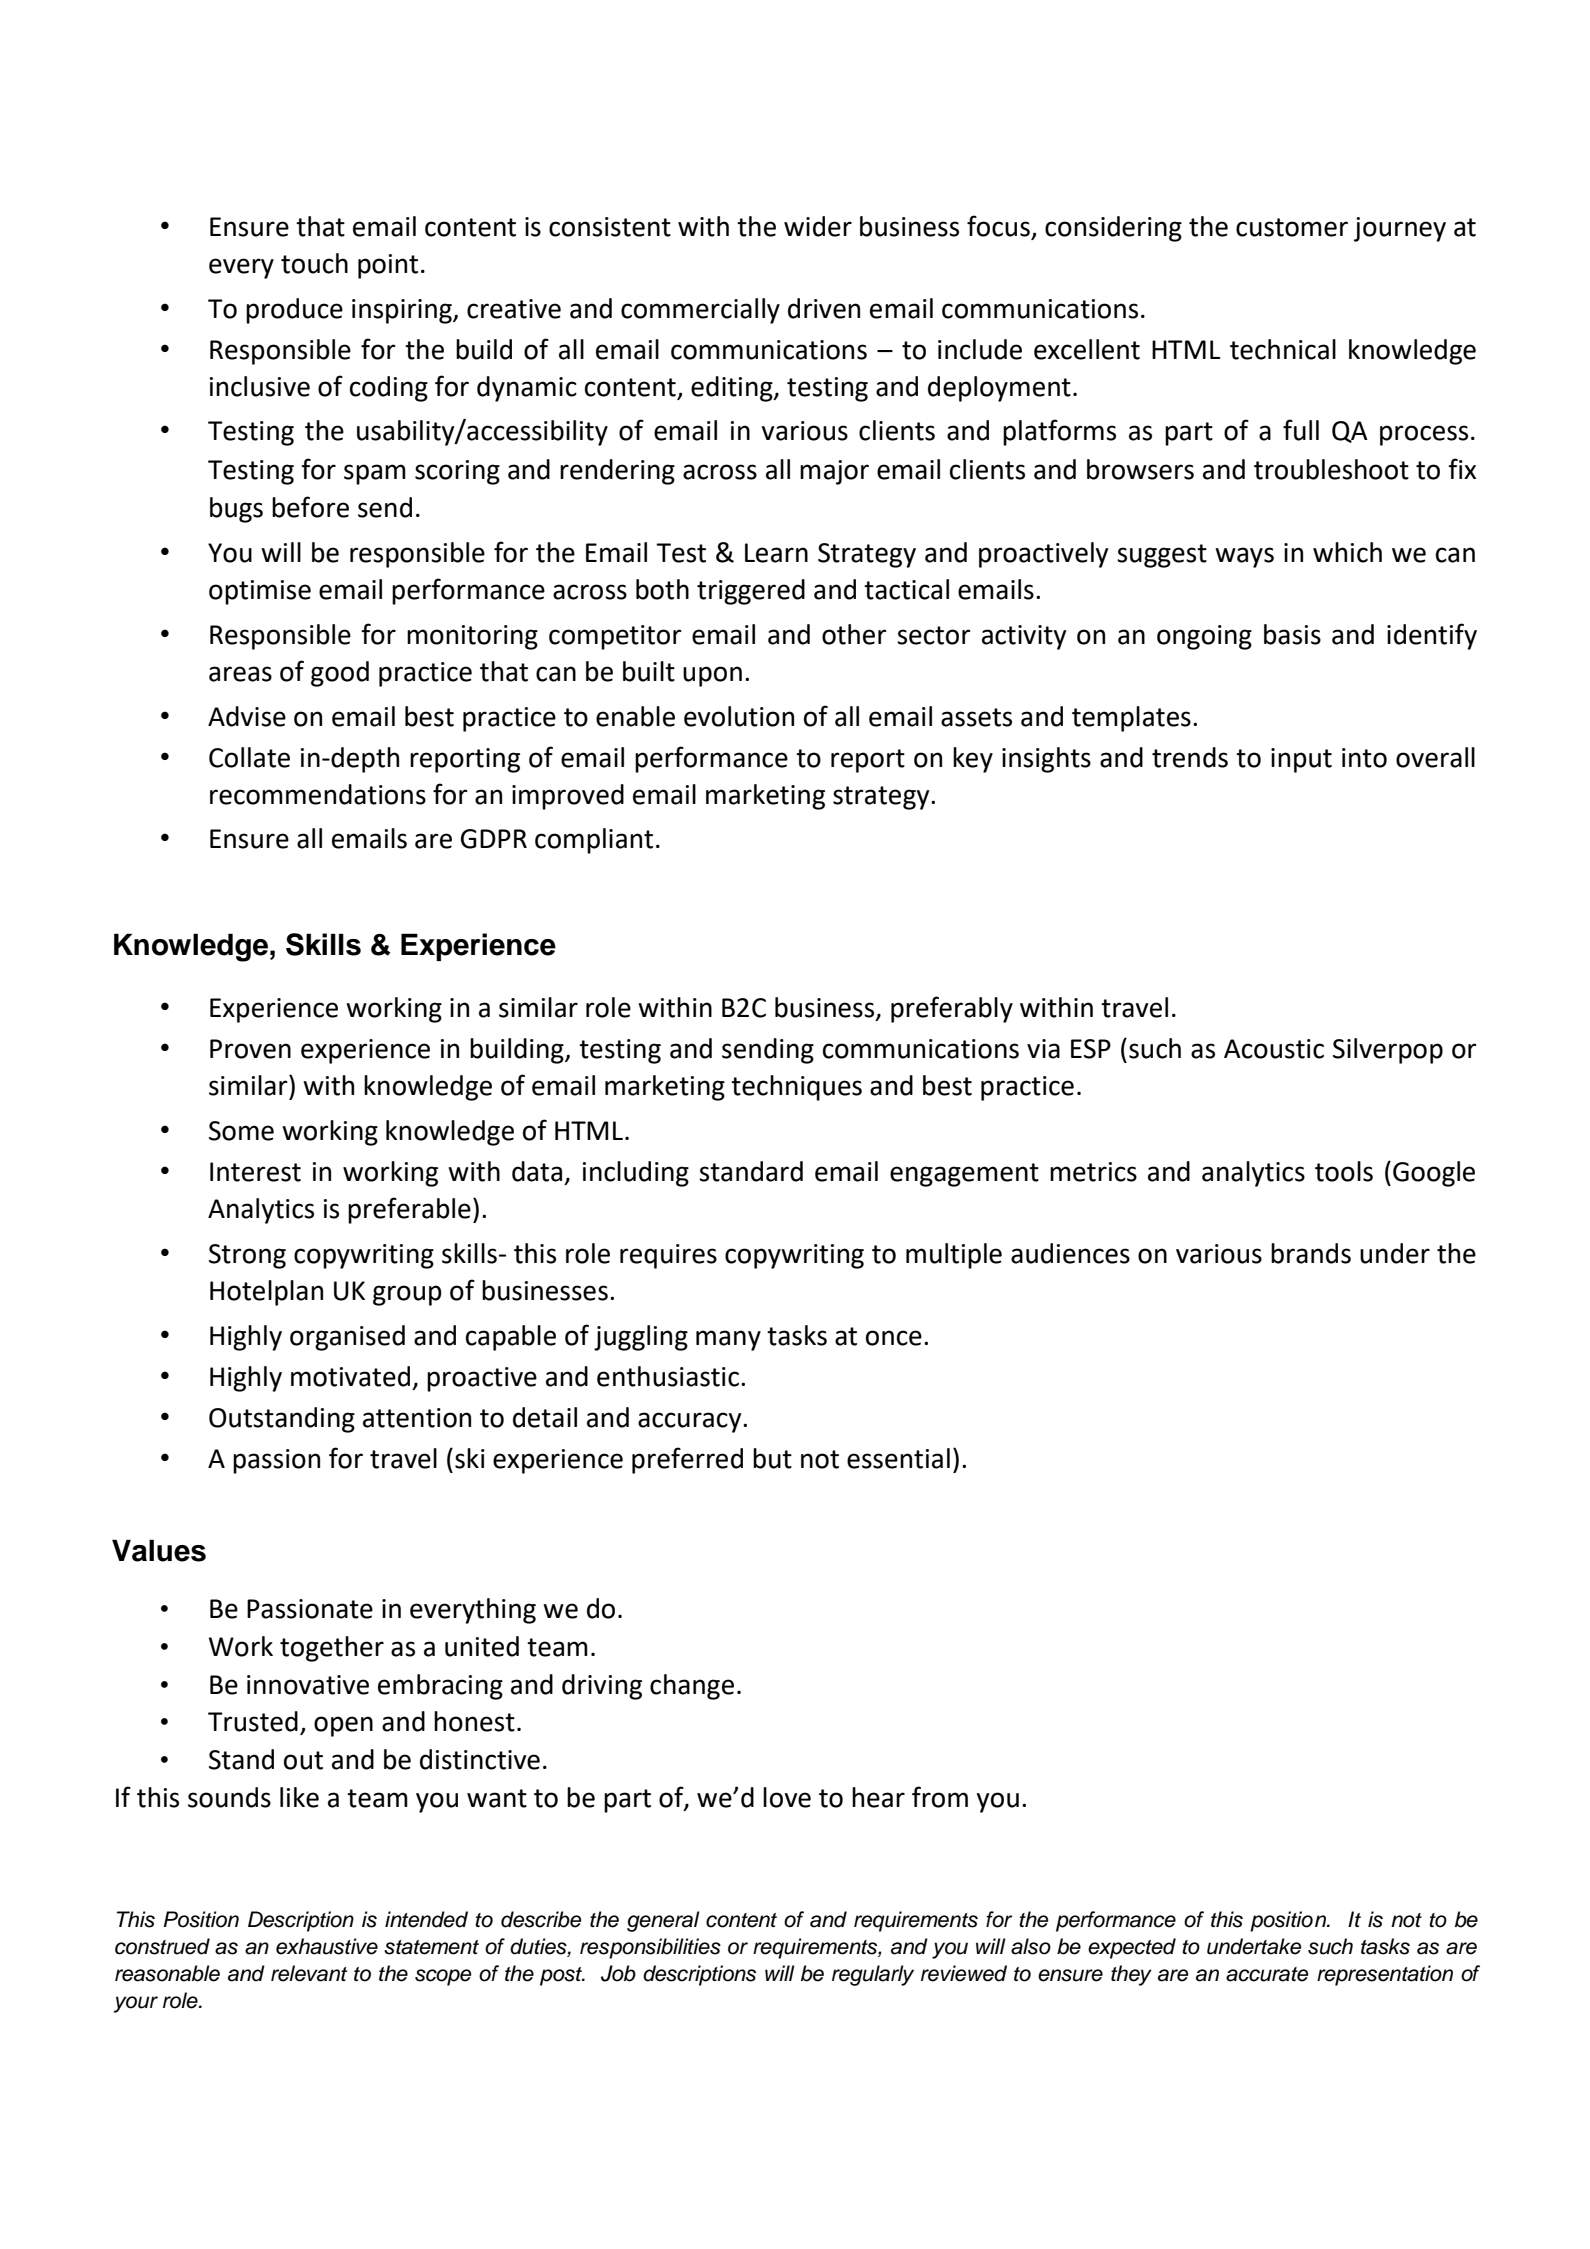 The image size is (1590, 2249). What do you see at coordinates (250, 1049) in the image?
I see `Proven` at bounding box center [250, 1049].
